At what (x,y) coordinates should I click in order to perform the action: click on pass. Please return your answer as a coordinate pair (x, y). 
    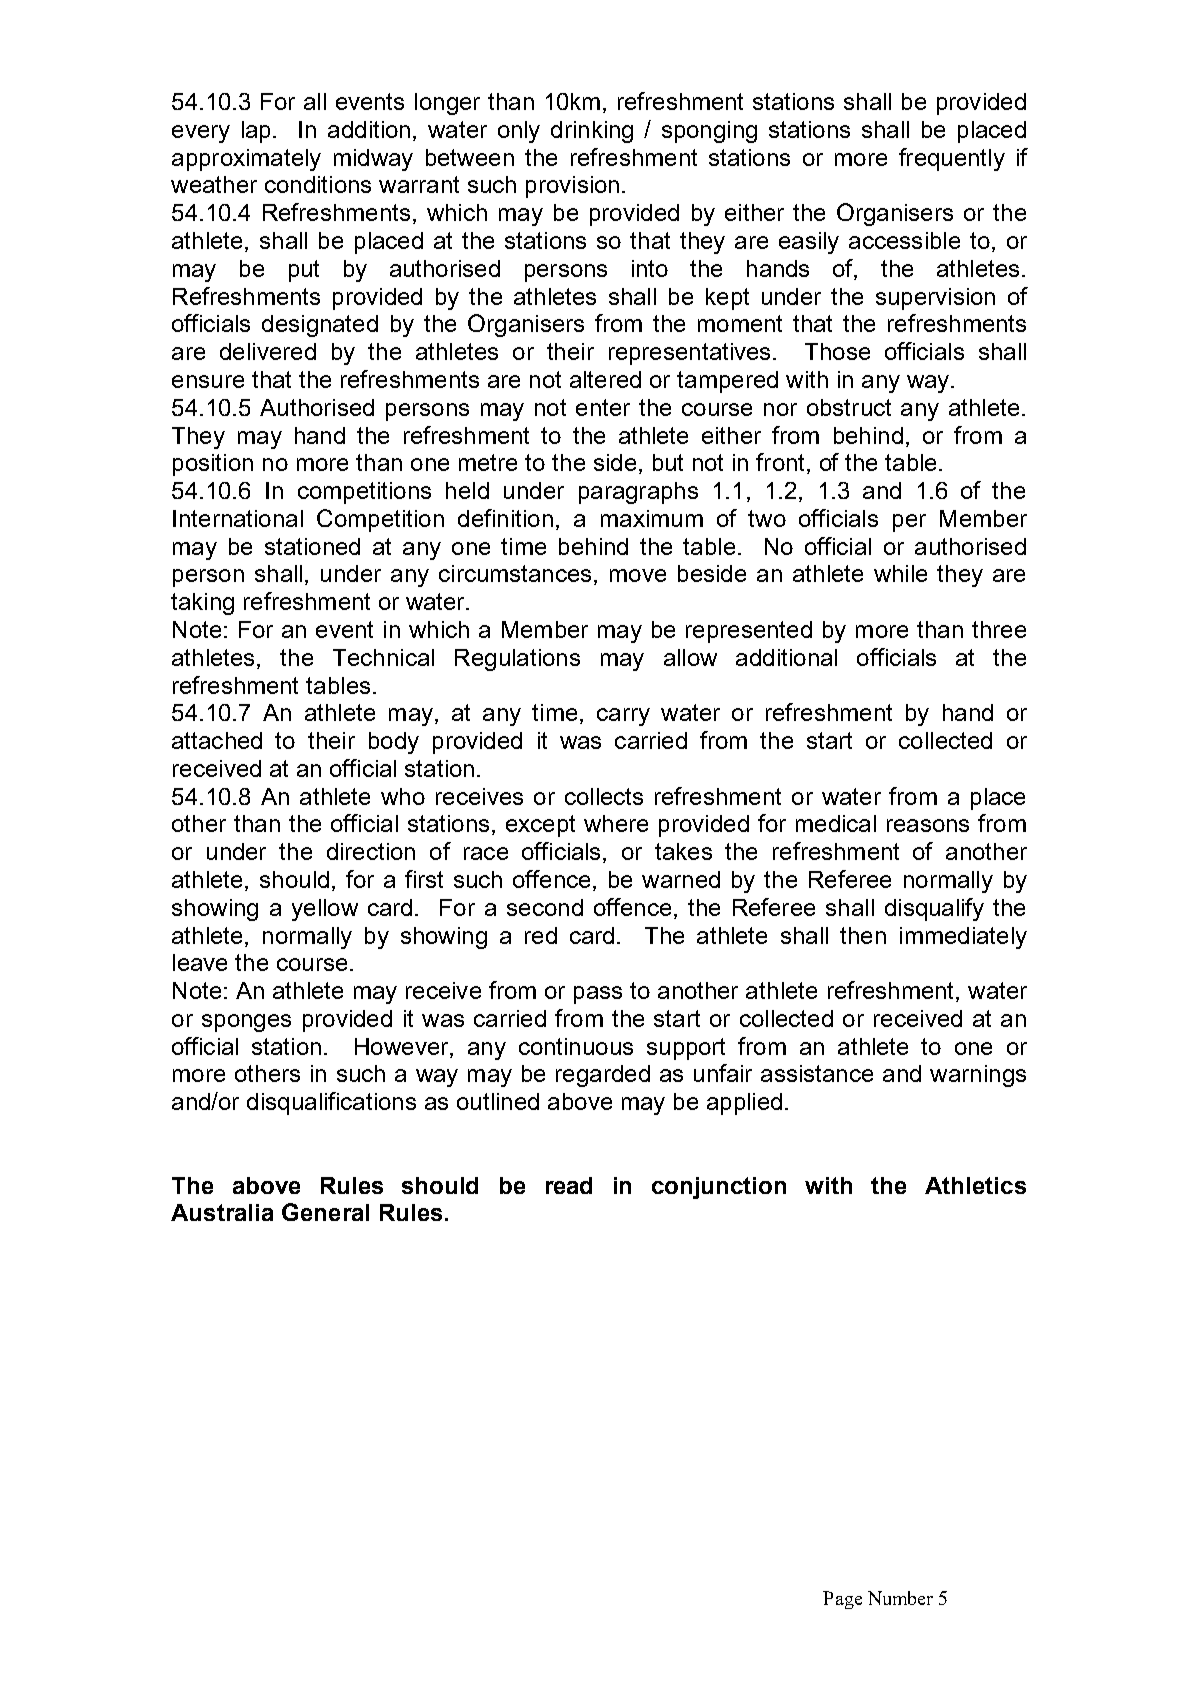
    Looking at the image, I should click on (598, 995).
